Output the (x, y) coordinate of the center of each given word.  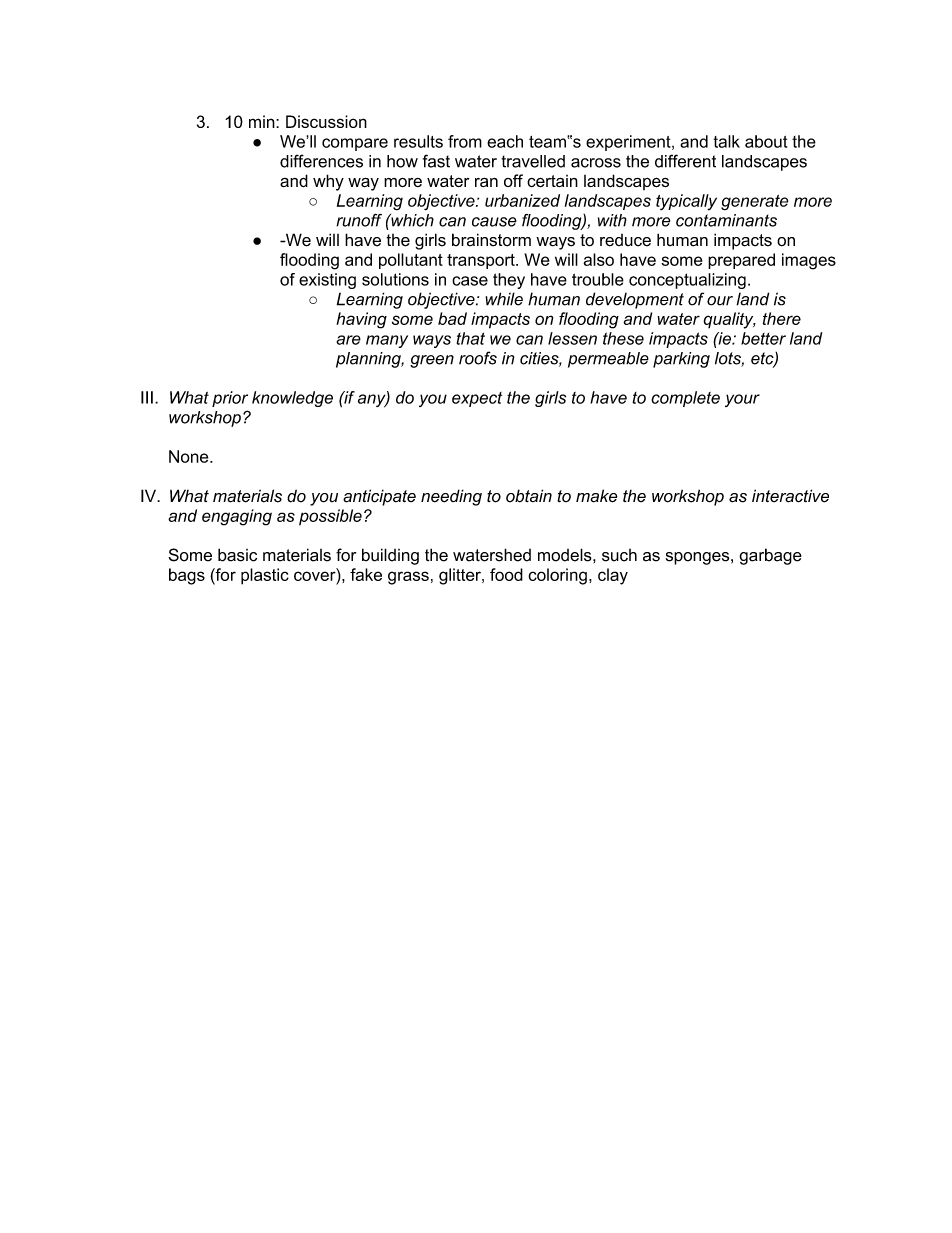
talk (727, 141)
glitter (461, 576)
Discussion (326, 121)
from (465, 141)
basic (237, 555)
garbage (770, 556)
